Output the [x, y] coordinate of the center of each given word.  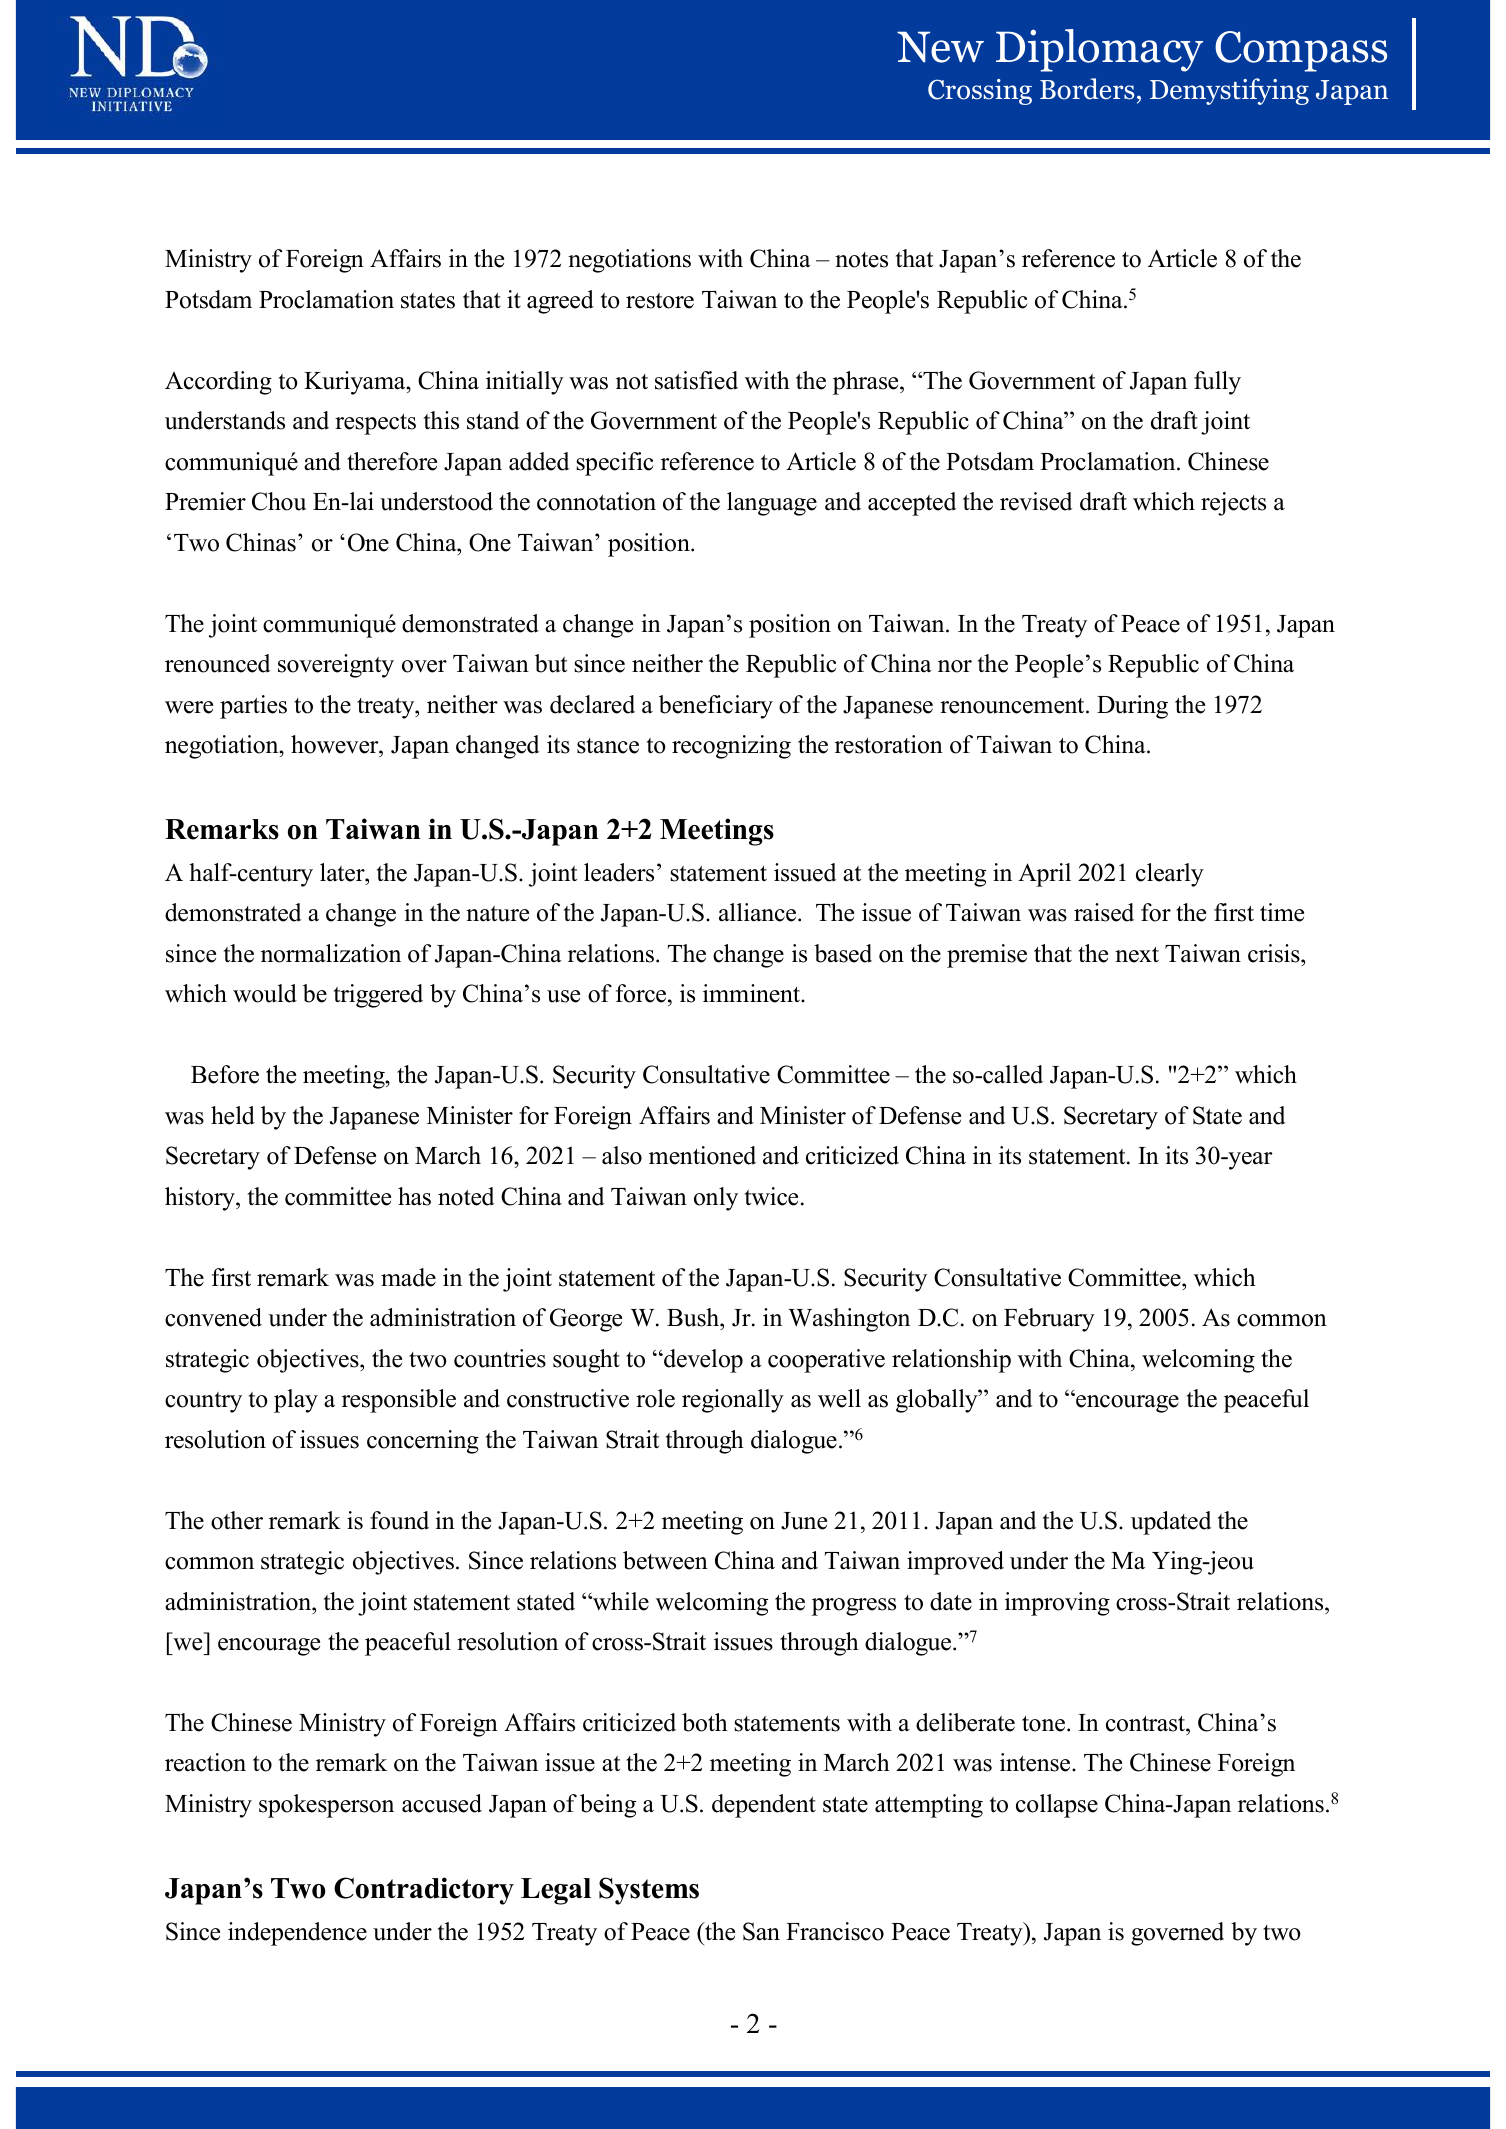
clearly [1170, 875]
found [399, 1520]
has [414, 1196]
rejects [1233, 504]
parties [253, 707]
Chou [279, 501]
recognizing [731, 747]
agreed [560, 302]
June [804, 1521]
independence [297, 1934]
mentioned [702, 1155]
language [772, 504]
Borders [1087, 89]
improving [1057, 1604]
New [940, 47]
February [1049, 1320]
